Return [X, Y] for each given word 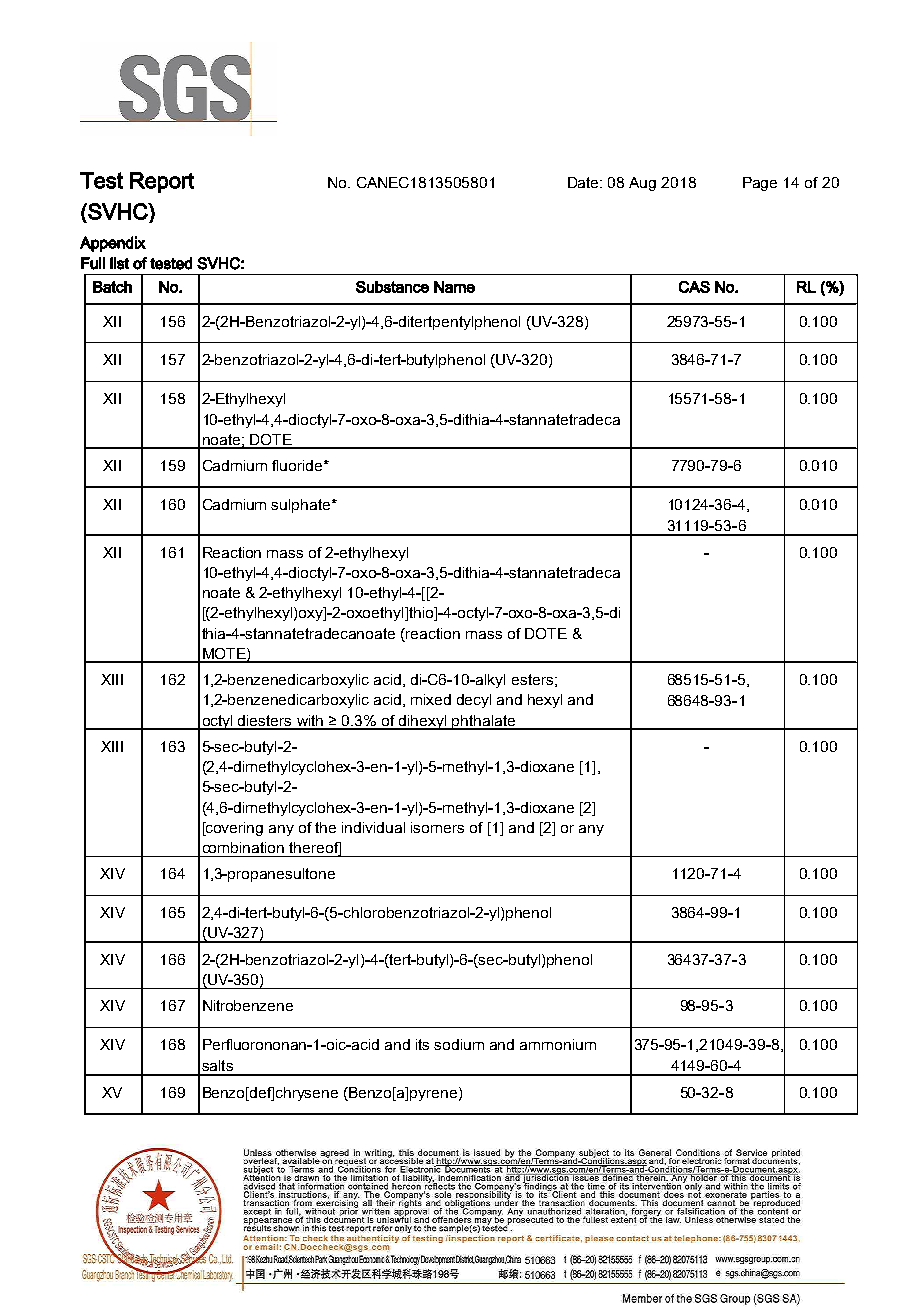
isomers [437, 827]
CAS [694, 287]
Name [454, 287]
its [422, 1044]
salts [217, 1065]
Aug [642, 184]
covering [233, 829]
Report [162, 182]
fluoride [298, 465]
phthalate [484, 722]
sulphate [302, 506]
